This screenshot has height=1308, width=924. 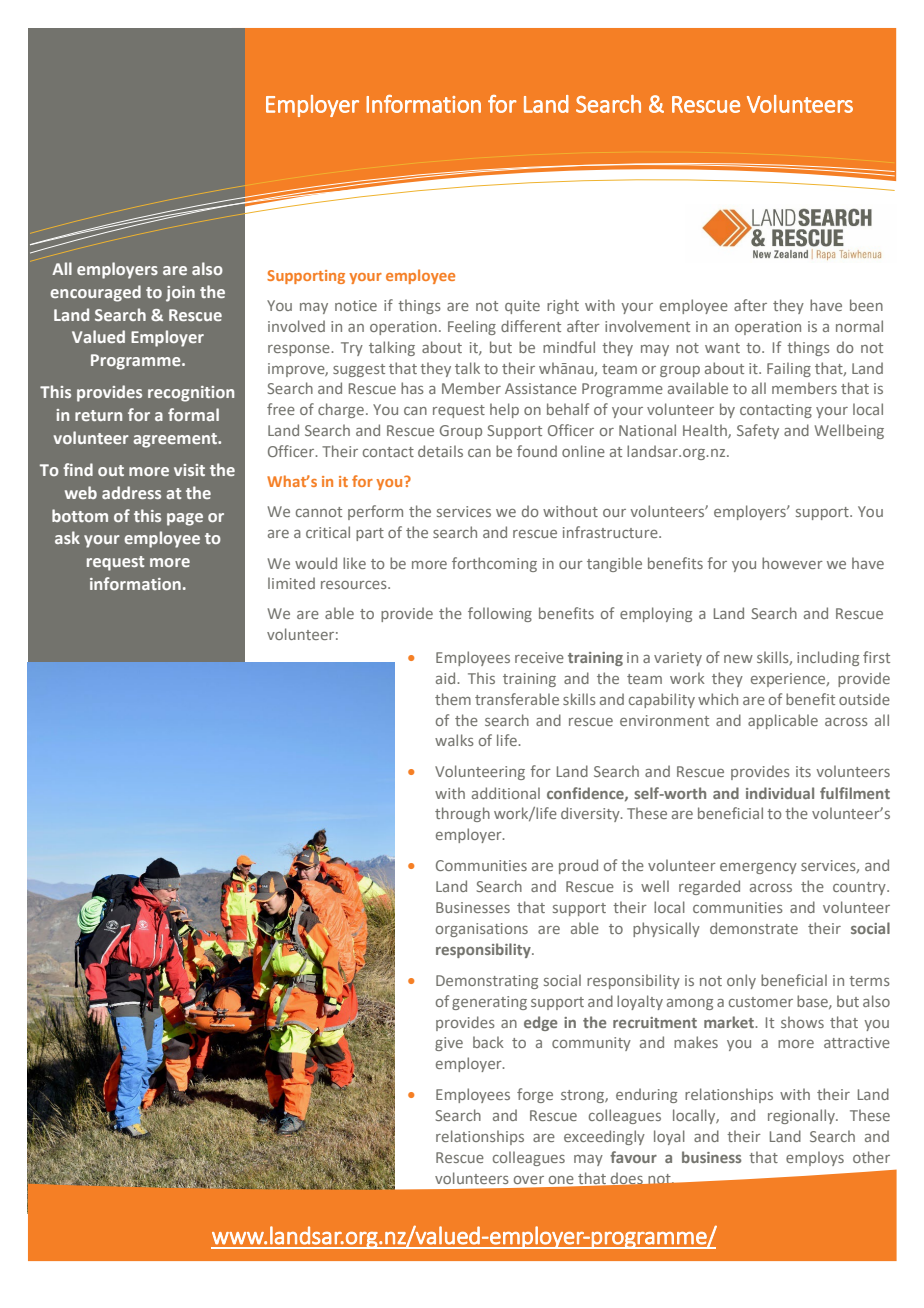 What do you see at coordinates (180, 294) in the screenshot?
I see `join` at bounding box center [180, 294].
